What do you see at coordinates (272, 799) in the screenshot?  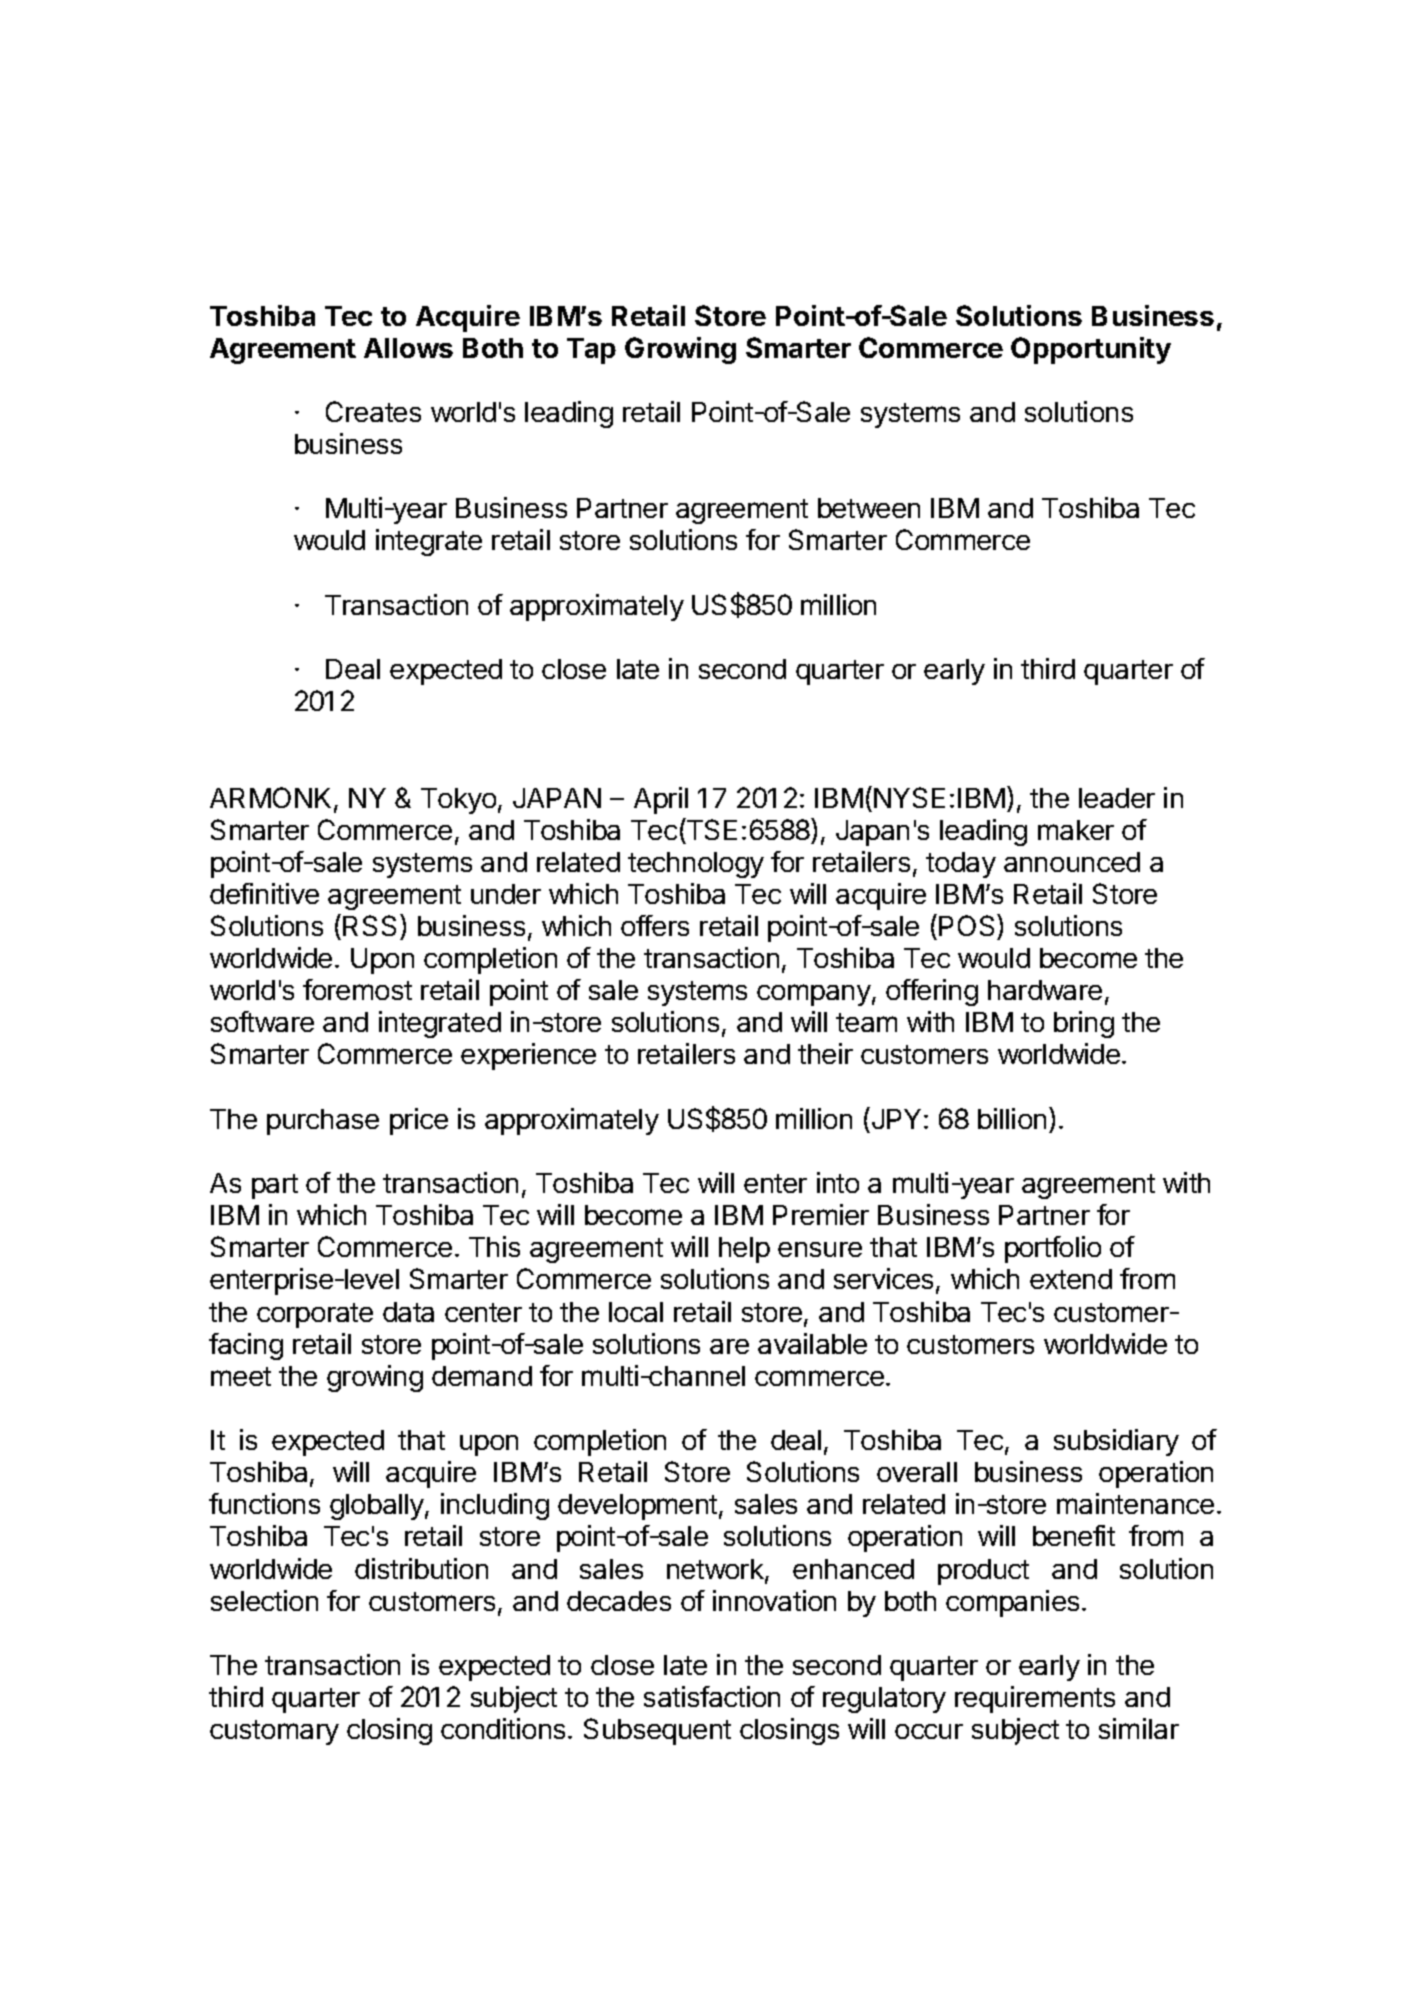 I see `ARMONK` at bounding box center [272, 799].
